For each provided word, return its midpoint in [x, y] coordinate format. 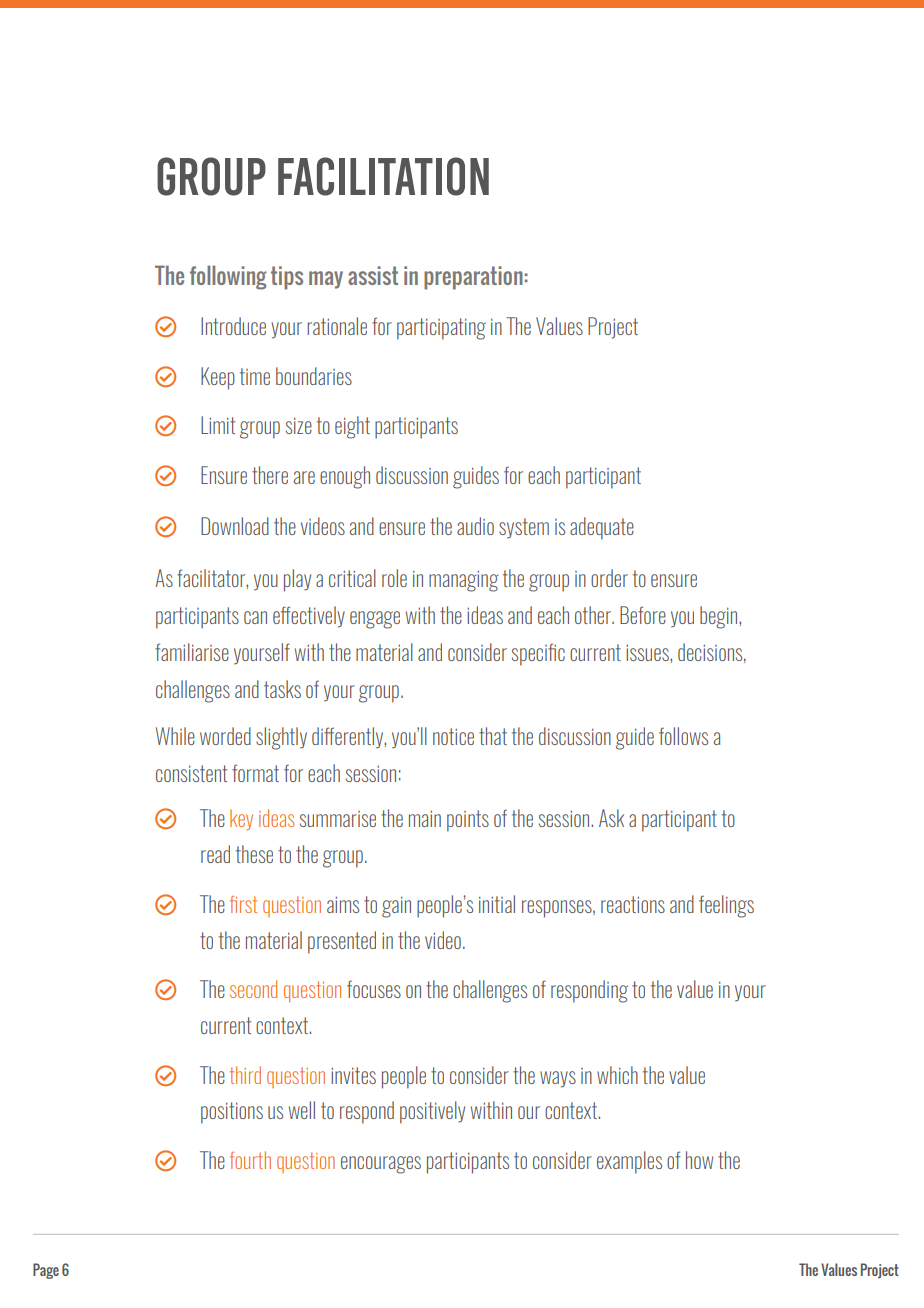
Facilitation [383, 176]
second [253, 989]
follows [683, 736]
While [175, 736]
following [228, 277]
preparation [473, 278]
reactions [633, 904]
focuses [374, 989]
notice [453, 736]
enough [345, 477]
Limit [218, 425]
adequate [602, 528]
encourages [381, 1165]
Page [46, 1271]
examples [629, 1162]
